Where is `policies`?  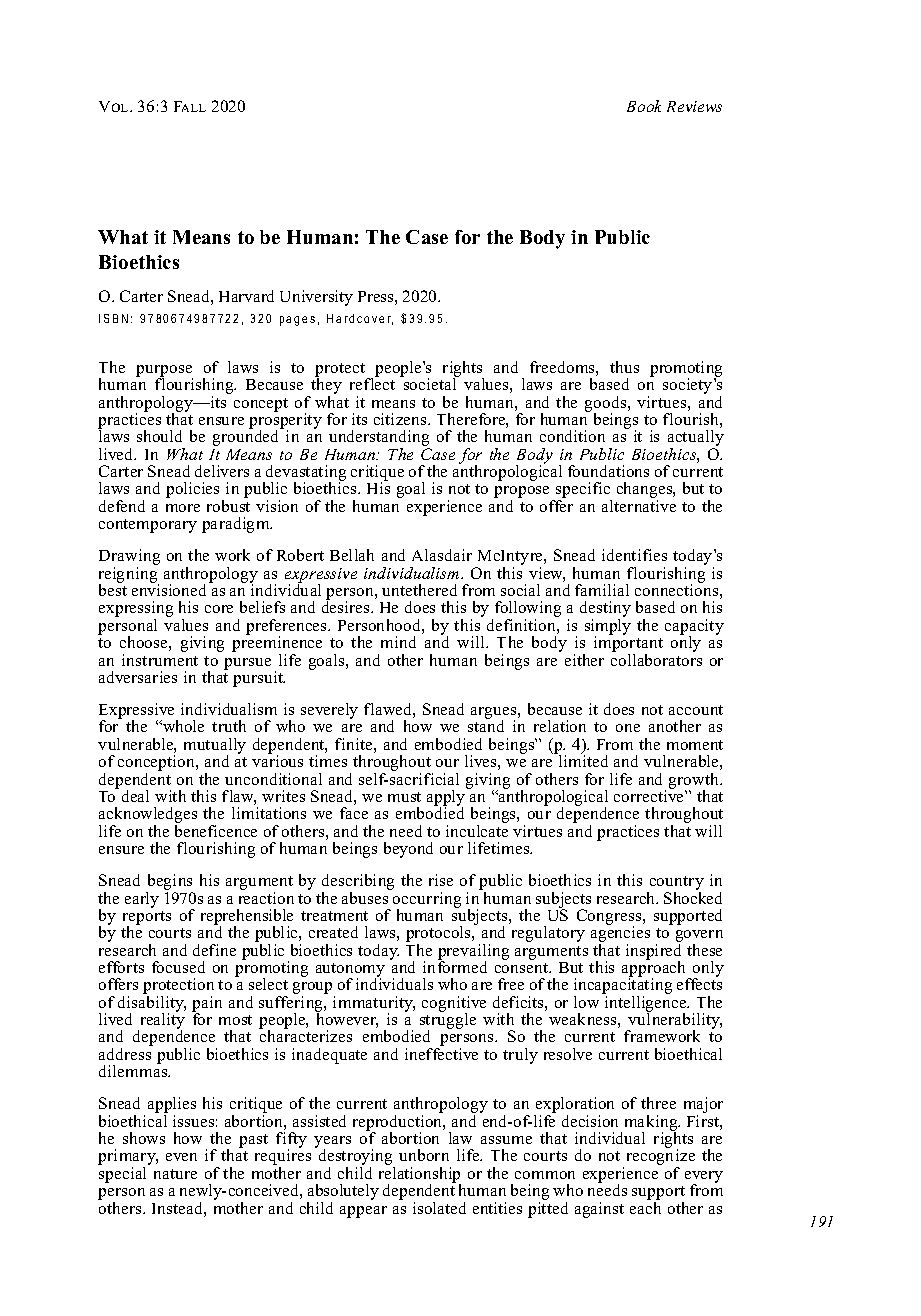
policies is located at coordinates (192, 490).
